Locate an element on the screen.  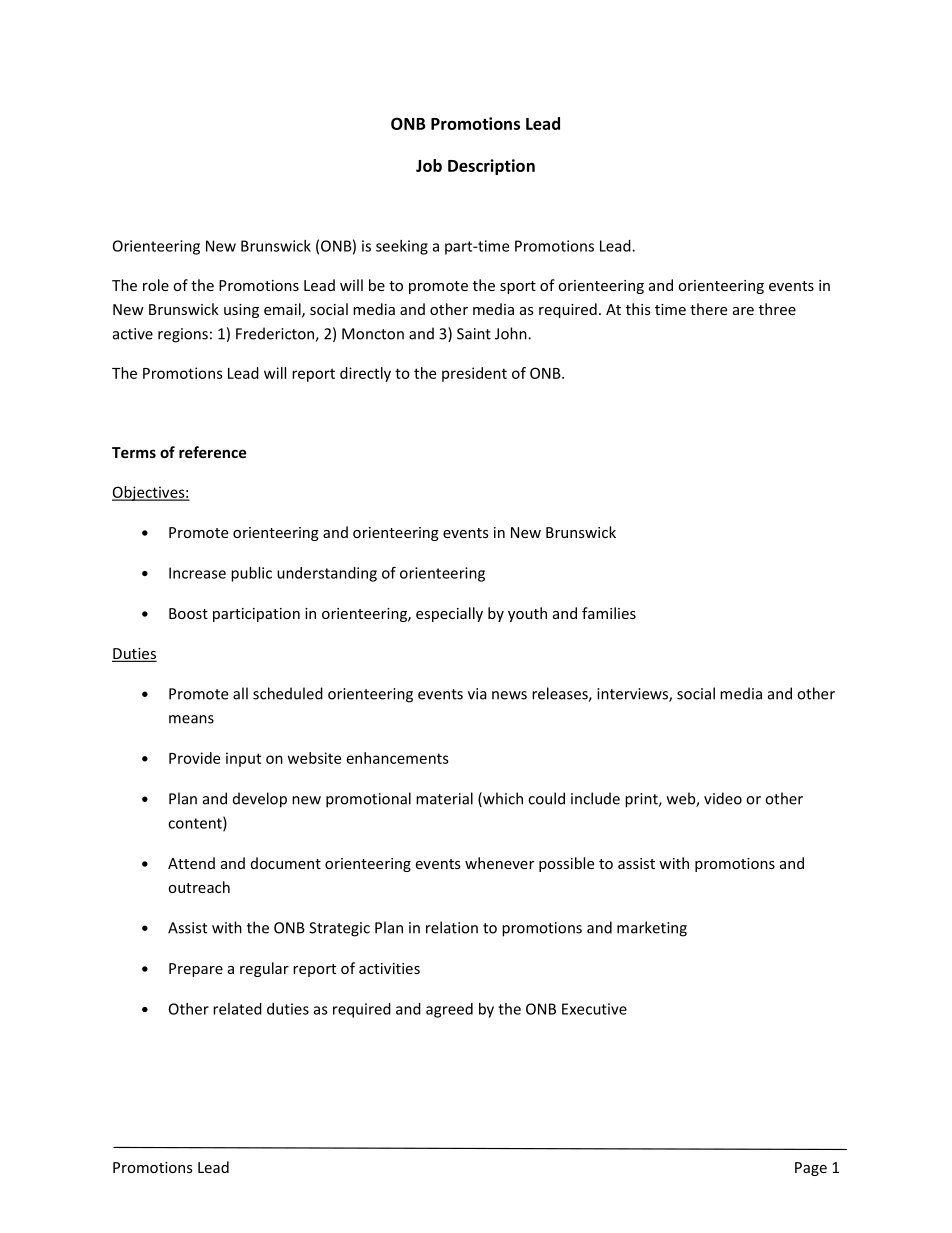
there is located at coordinates (708, 309).
